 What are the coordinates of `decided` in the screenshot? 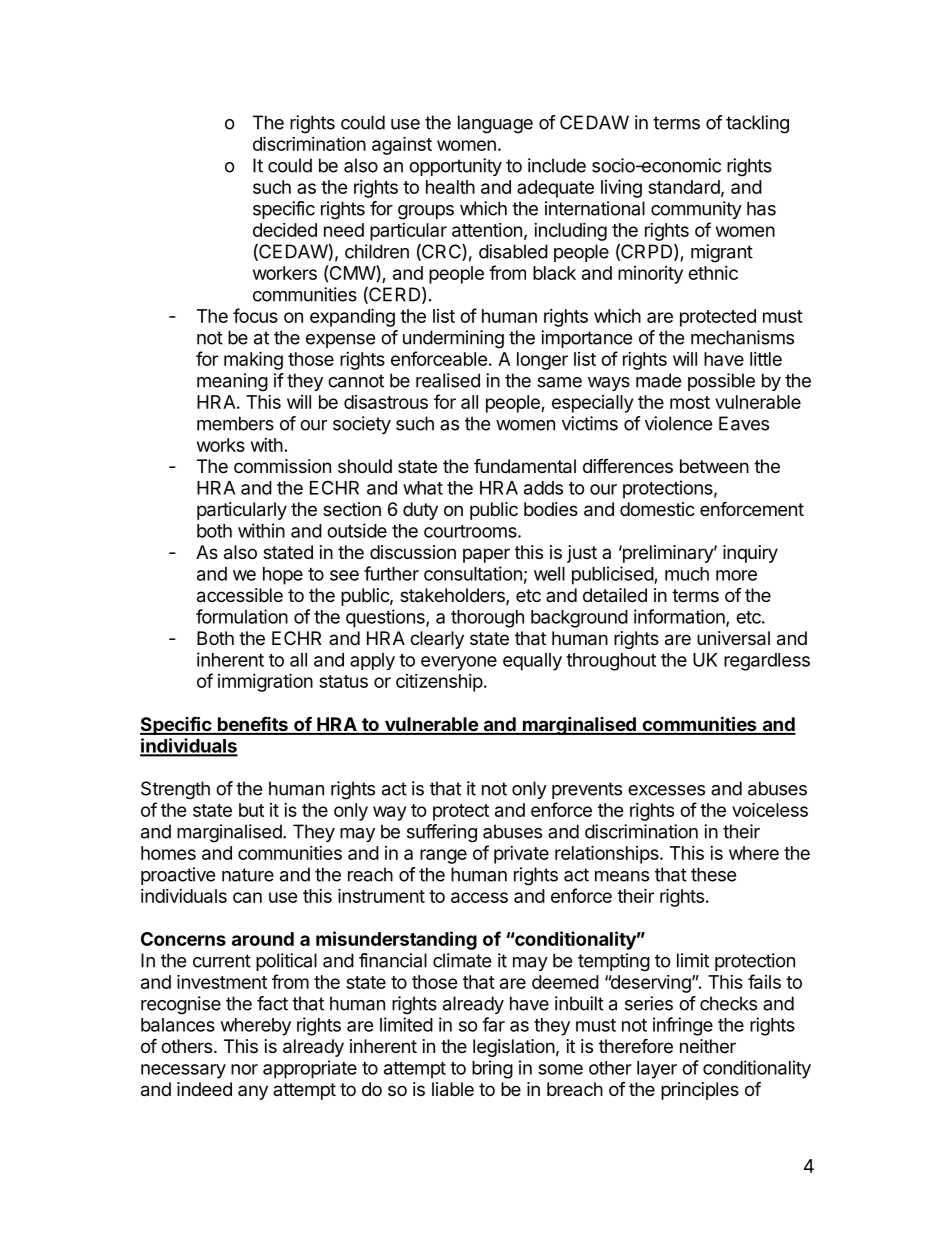 It's located at (285, 230).
